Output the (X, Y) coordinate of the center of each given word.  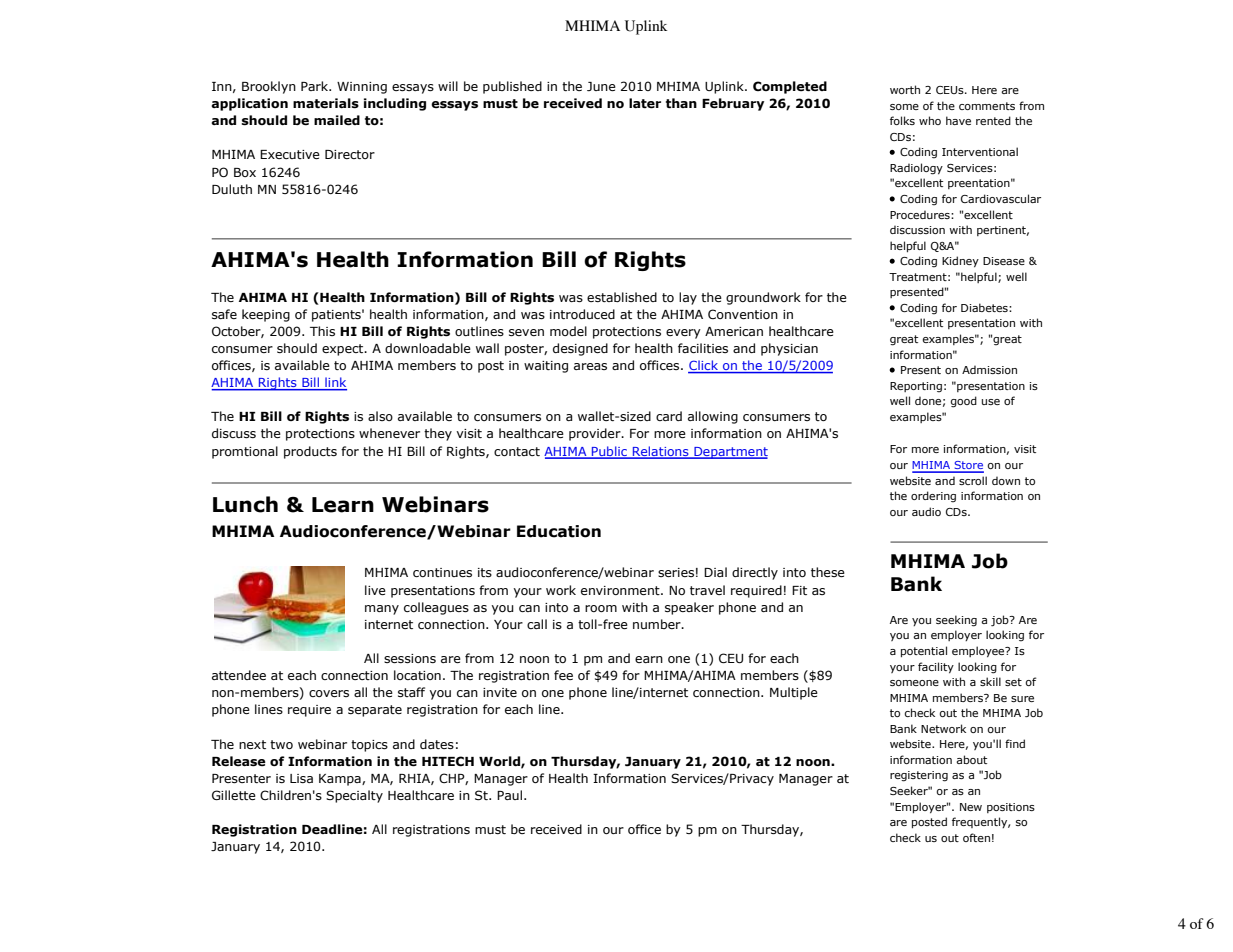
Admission (989, 369)
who (930, 120)
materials (326, 103)
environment (621, 590)
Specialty (354, 796)
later (645, 103)
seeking (956, 621)
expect (344, 350)
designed (580, 349)
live (375, 590)
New (971, 807)
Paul (511, 795)
